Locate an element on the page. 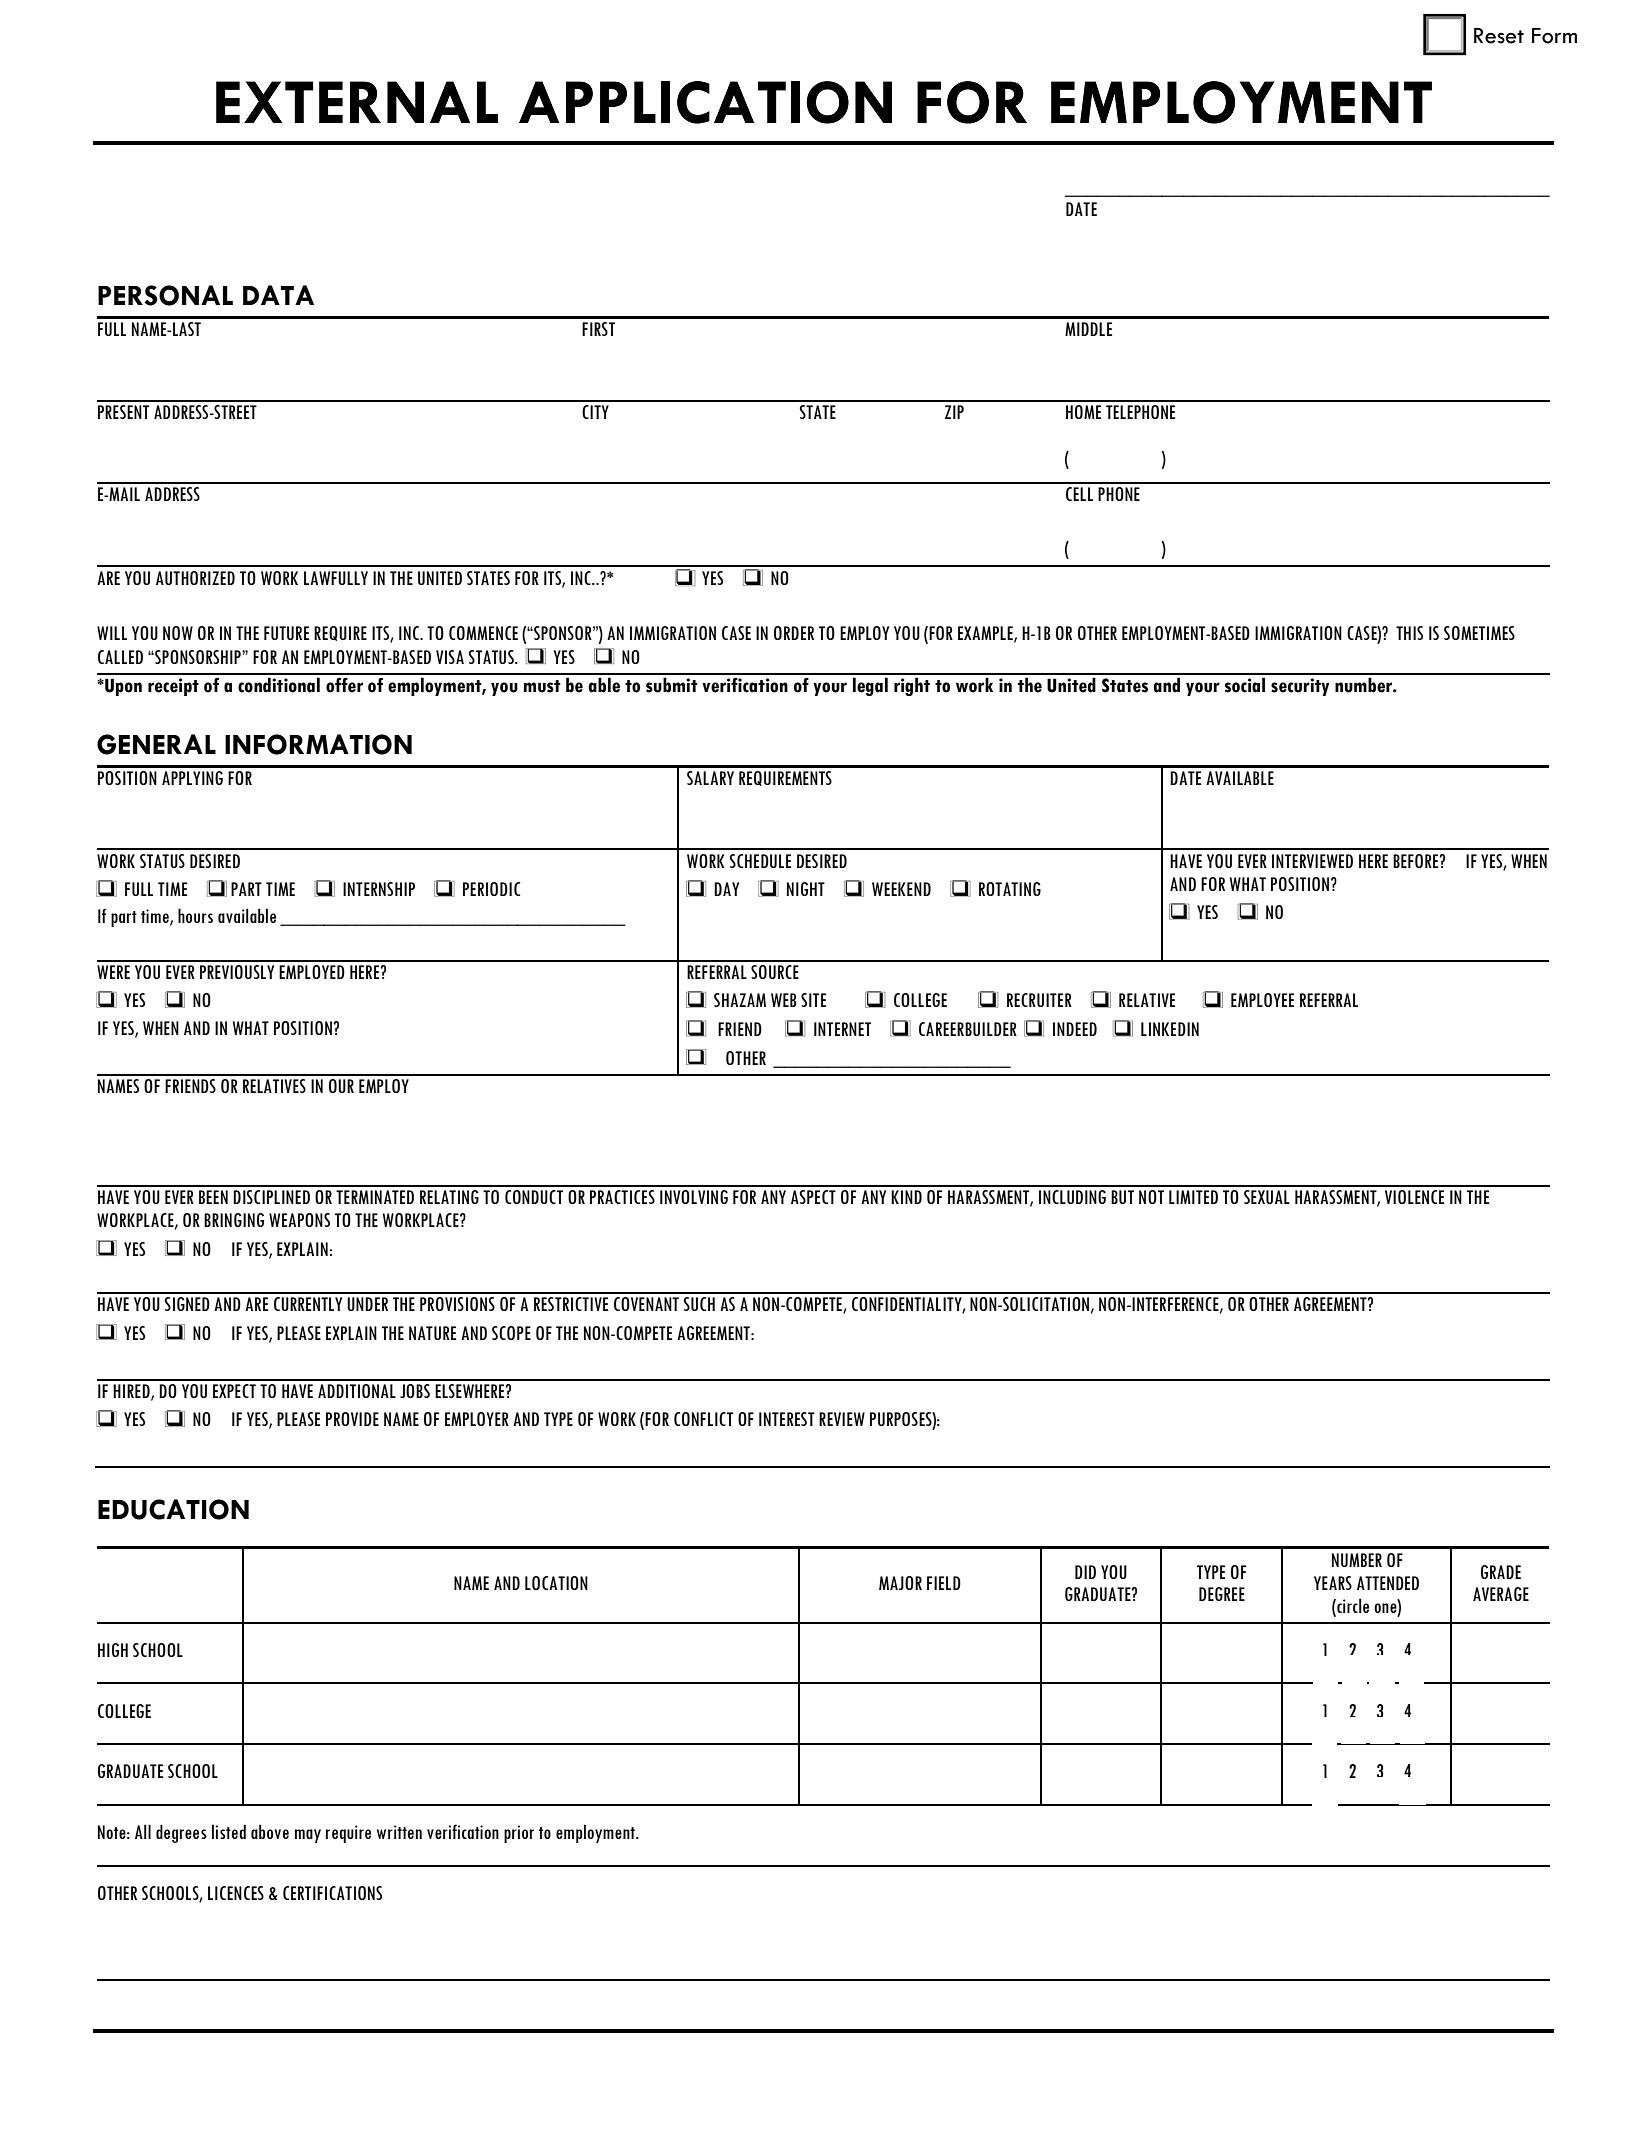  hours is located at coordinates (195, 915).
